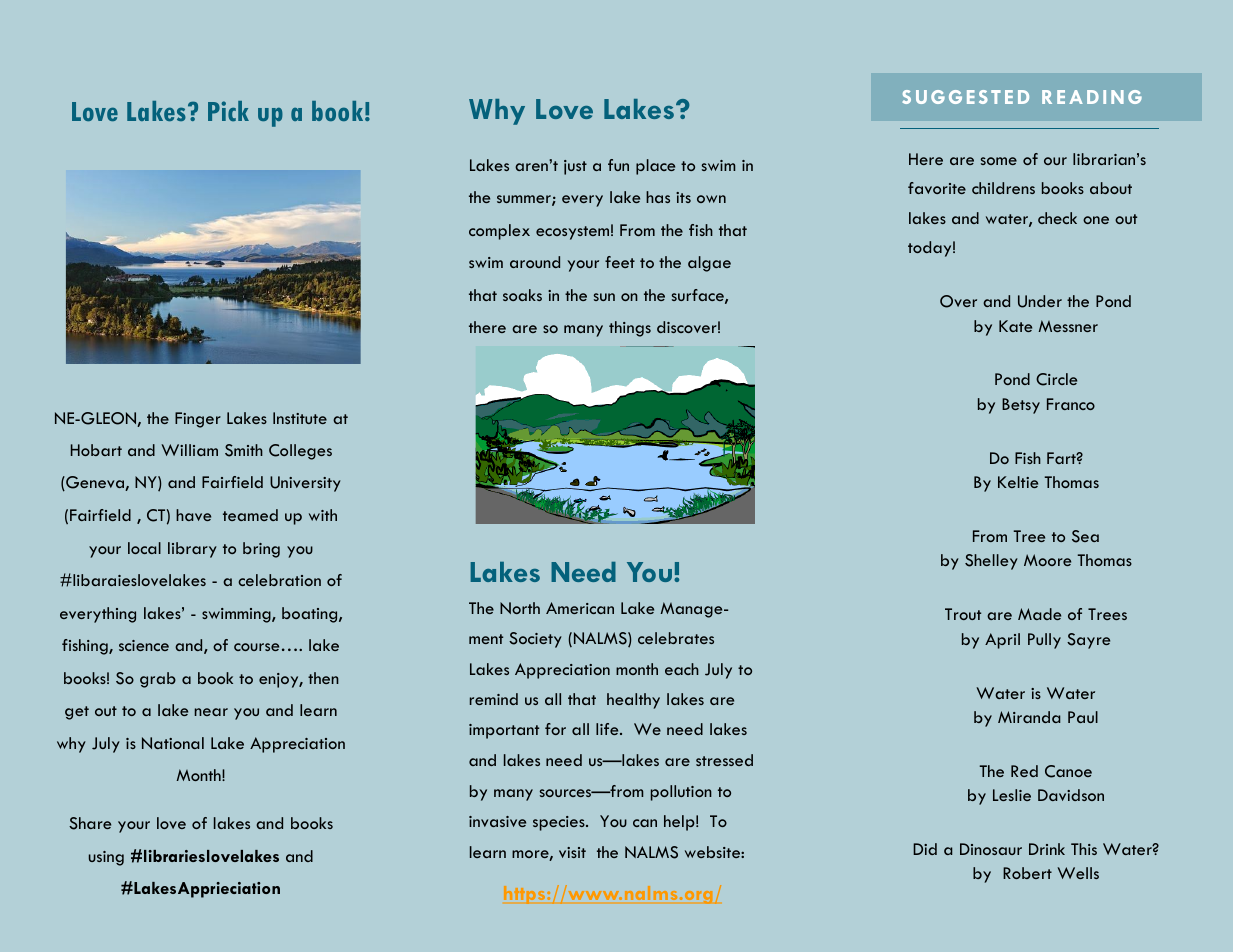 The image size is (1233, 952). What do you see at coordinates (618, 165) in the screenshot?
I see `fun` at bounding box center [618, 165].
